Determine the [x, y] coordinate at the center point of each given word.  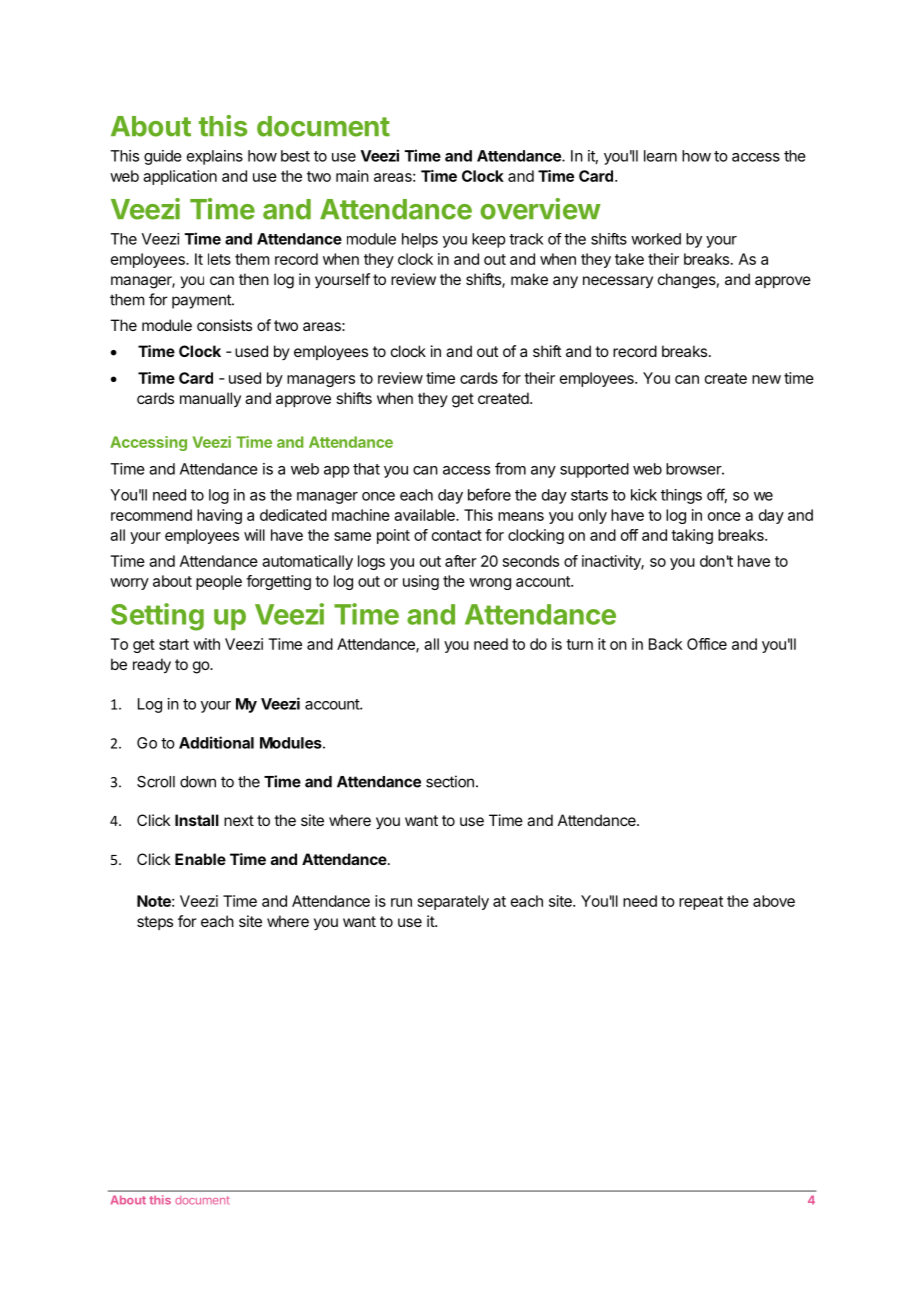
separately [453, 902]
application [180, 177]
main [352, 176]
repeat [701, 903]
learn [660, 156]
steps [155, 923]
